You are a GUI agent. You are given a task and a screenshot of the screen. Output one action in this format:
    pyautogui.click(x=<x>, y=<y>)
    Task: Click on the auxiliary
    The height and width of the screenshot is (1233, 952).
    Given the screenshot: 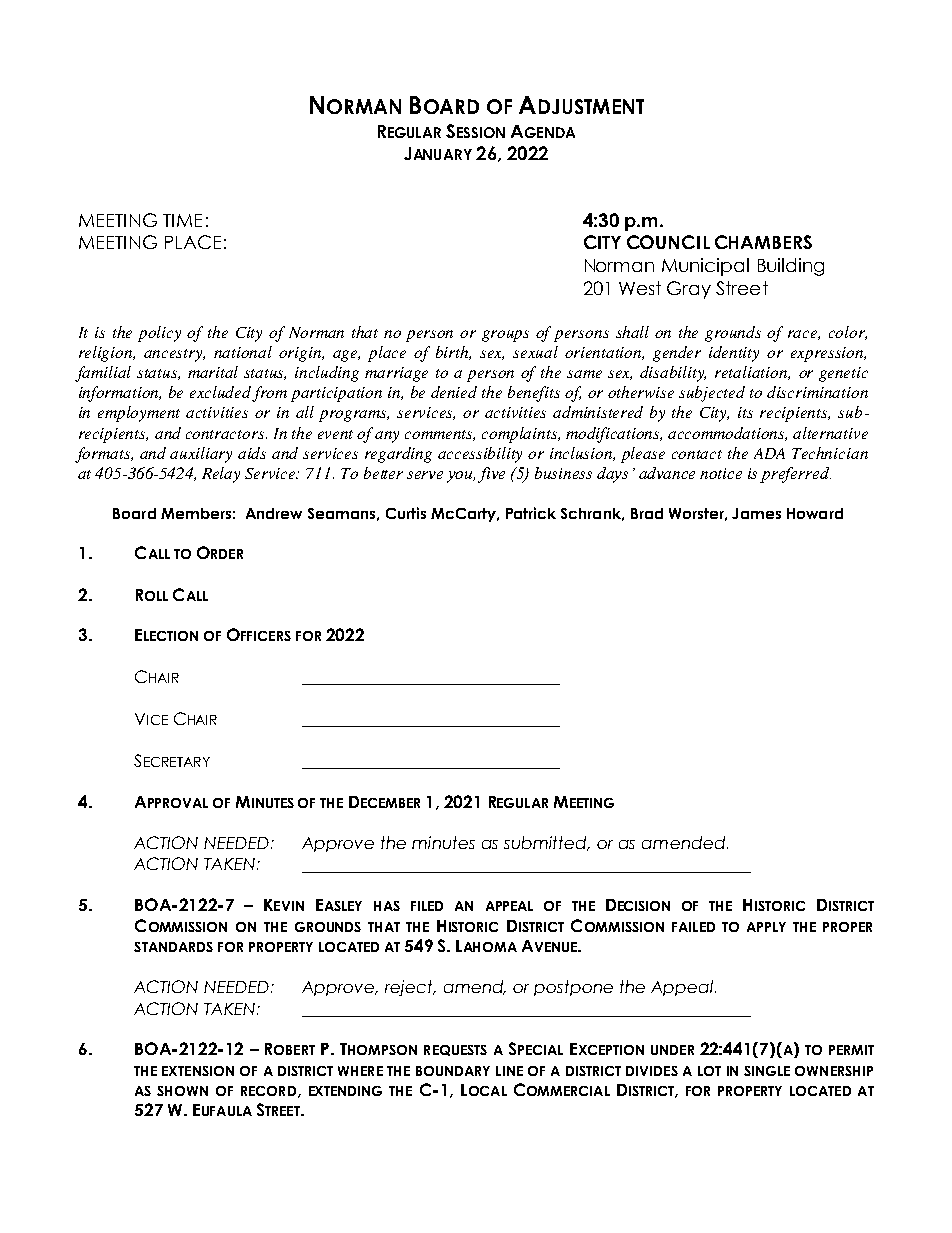 What is the action you would take?
    pyautogui.click(x=201, y=455)
